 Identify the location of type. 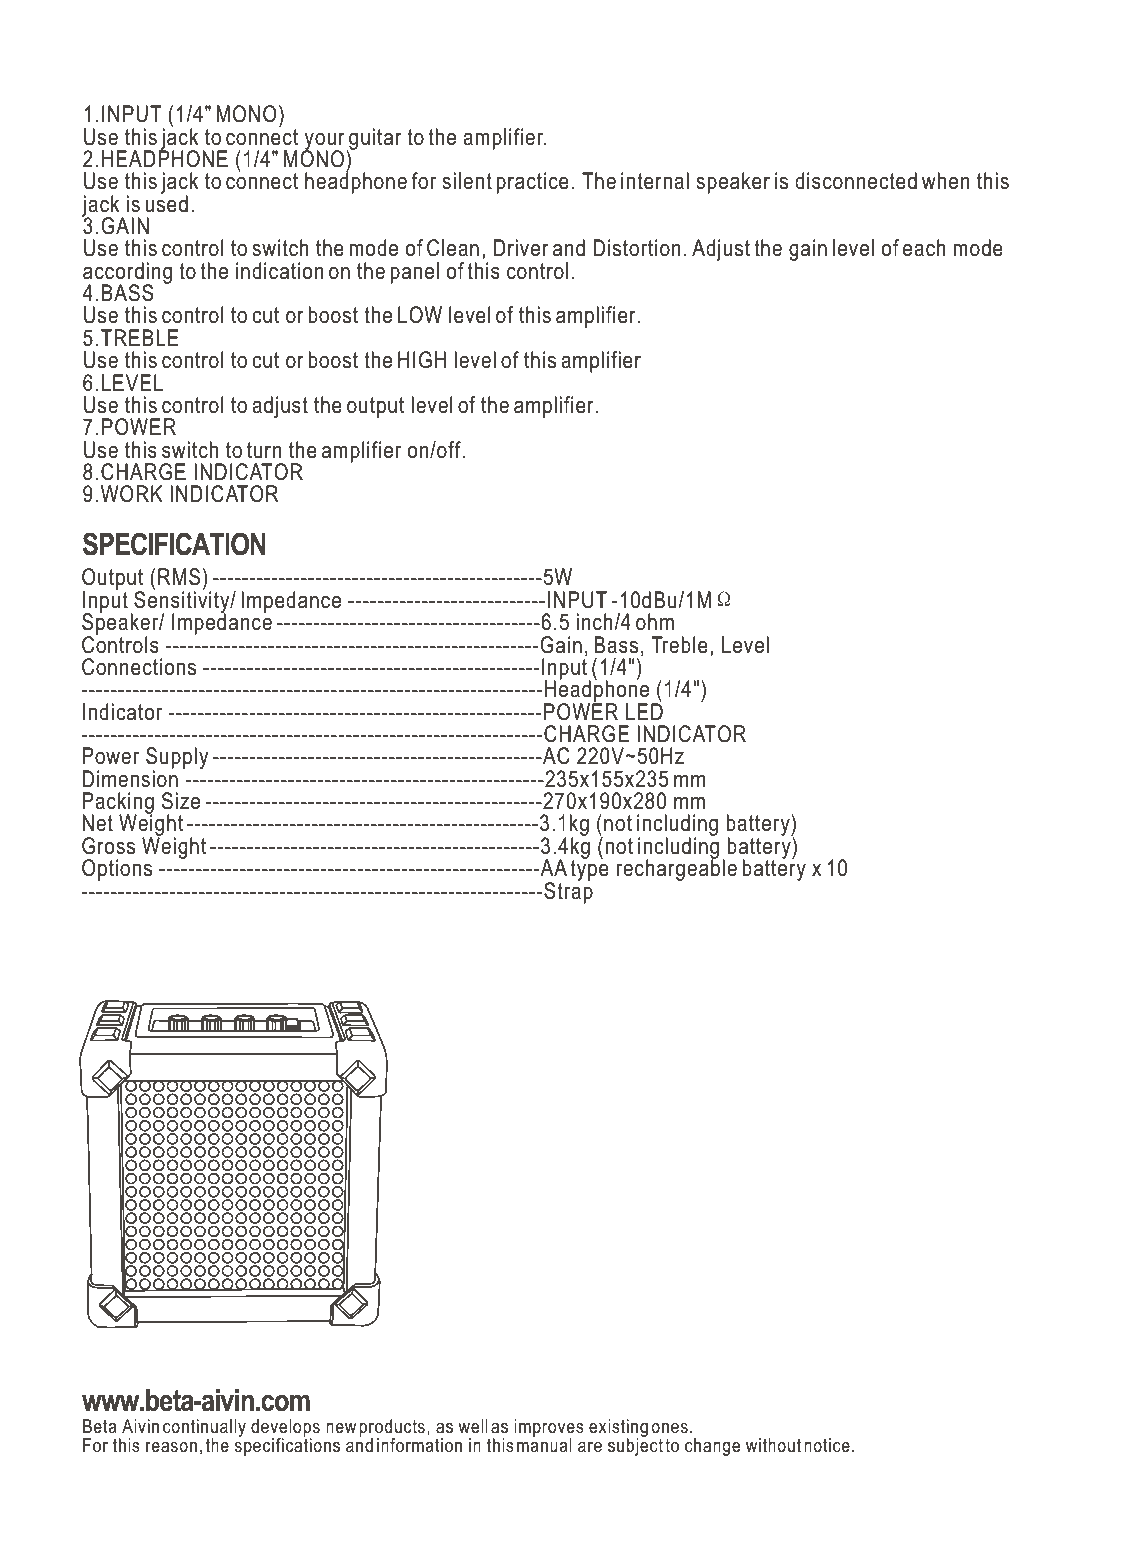
(589, 869).
